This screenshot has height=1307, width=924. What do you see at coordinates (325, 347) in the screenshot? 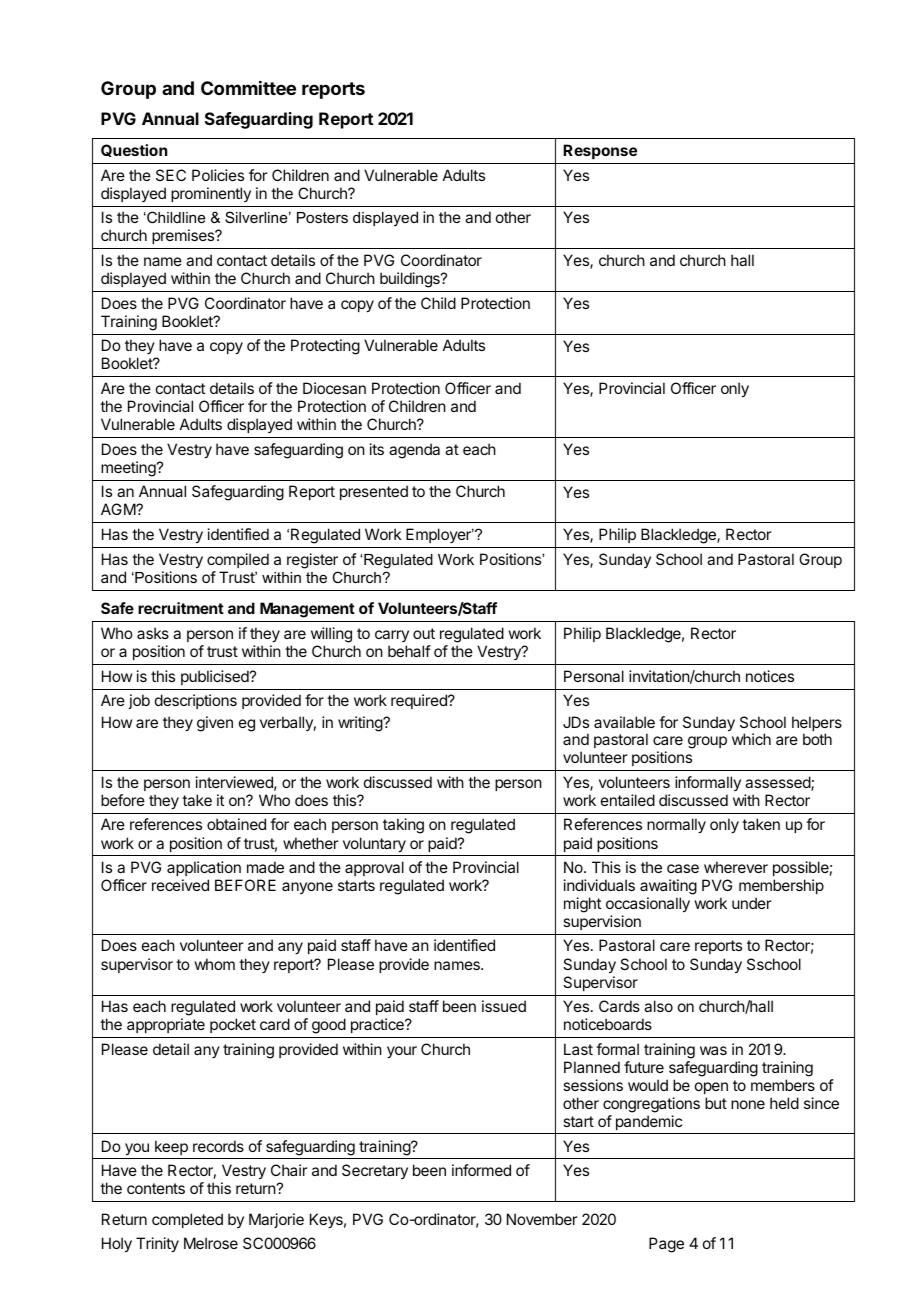
I see `Protecting` at bounding box center [325, 347].
